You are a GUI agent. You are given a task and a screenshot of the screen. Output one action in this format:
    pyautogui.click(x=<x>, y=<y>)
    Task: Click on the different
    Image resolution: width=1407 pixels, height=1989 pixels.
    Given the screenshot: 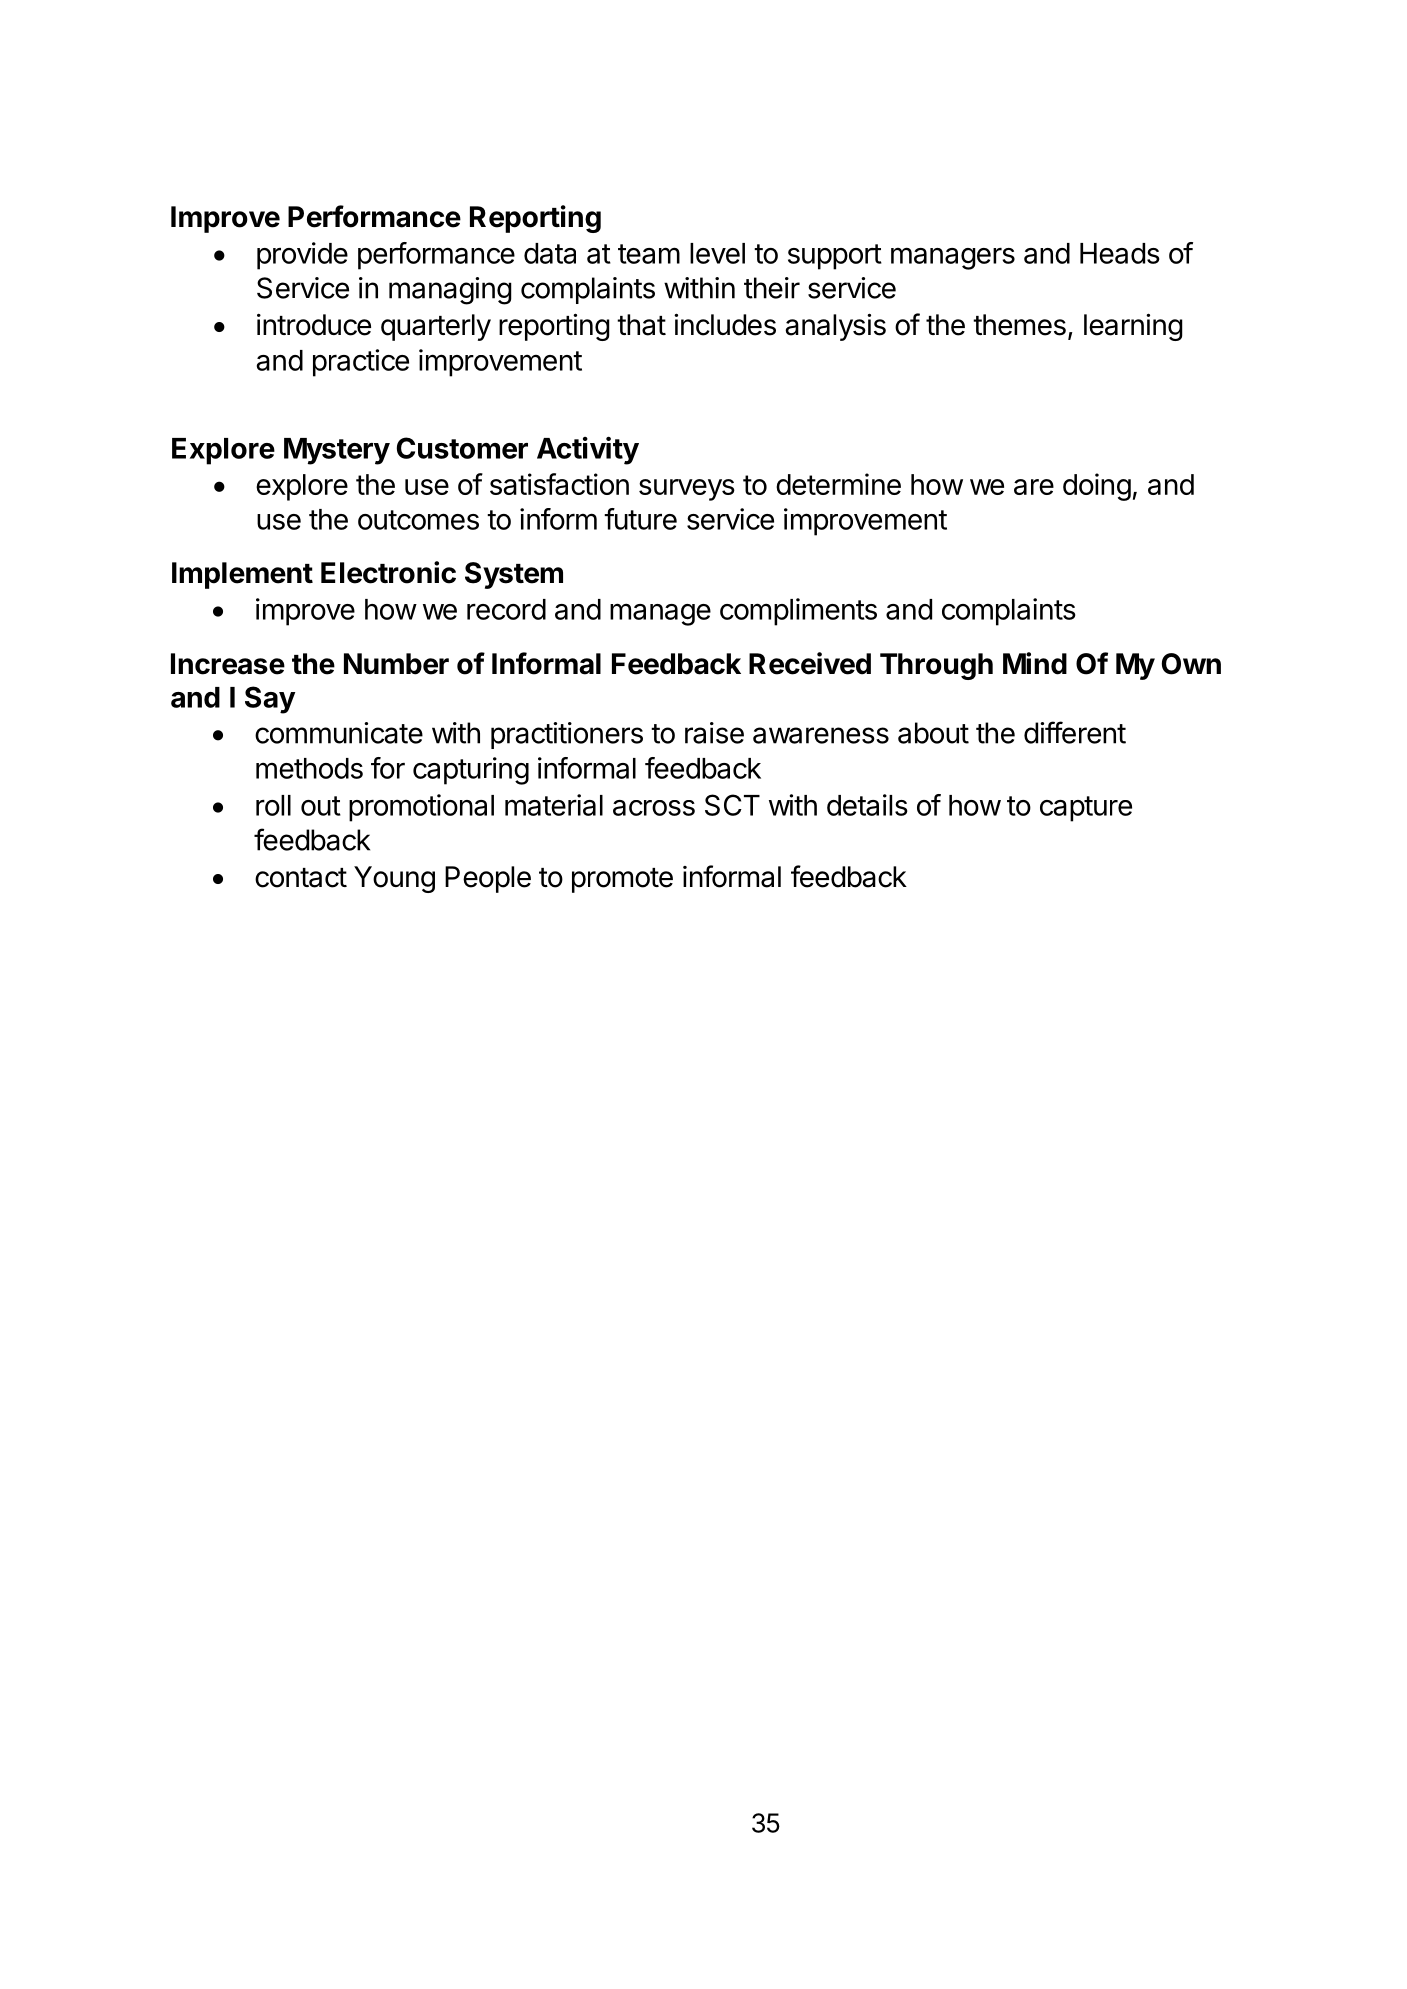 What is the action you would take?
    pyautogui.click(x=1075, y=732)
